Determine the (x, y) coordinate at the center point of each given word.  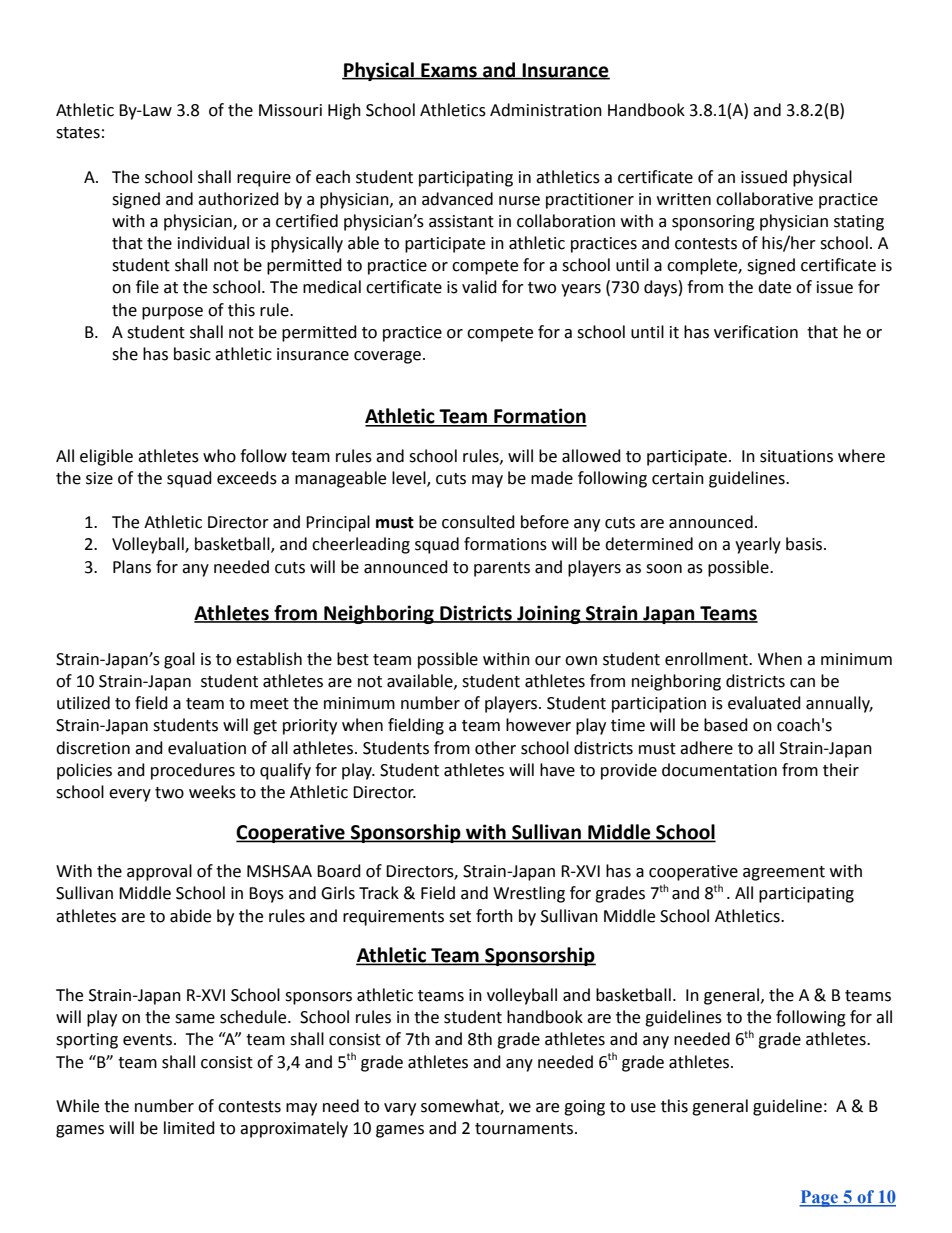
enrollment (707, 659)
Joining (549, 614)
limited (189, 1128)
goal (179, 660)
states (78, 133)
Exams (449, 71)
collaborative (764, 199)
